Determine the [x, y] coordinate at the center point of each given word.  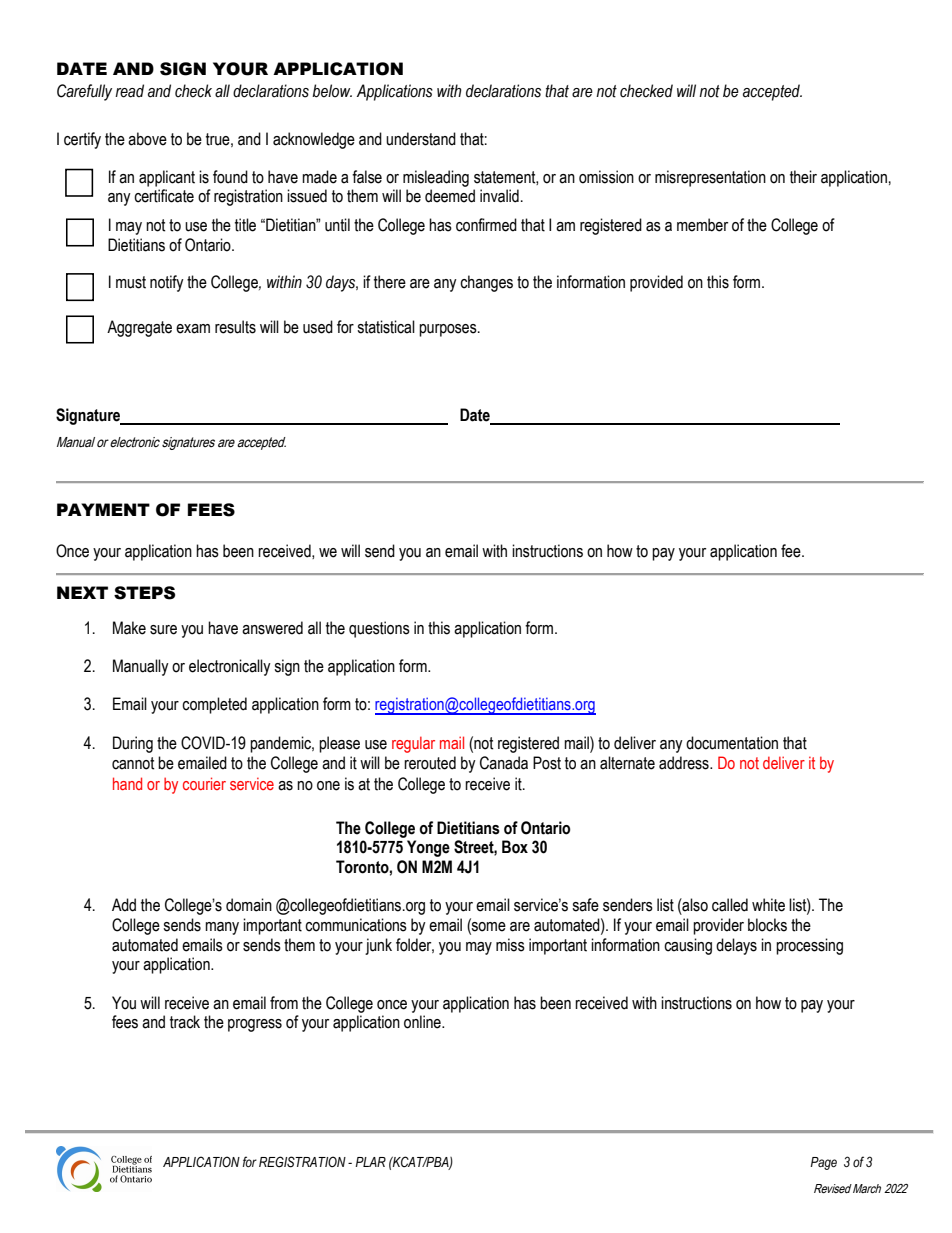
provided [656, 283]
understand [421, 139]
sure [163, 630]
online [423, 1022]
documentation [732, 743]
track [185, 1022]
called [730, 905]
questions [379, 629]
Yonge [428, 848]
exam [193, 329]
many [222, 928]
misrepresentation [710, 178]
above [147, 139]
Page [823, 1163]
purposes [449, 330]
